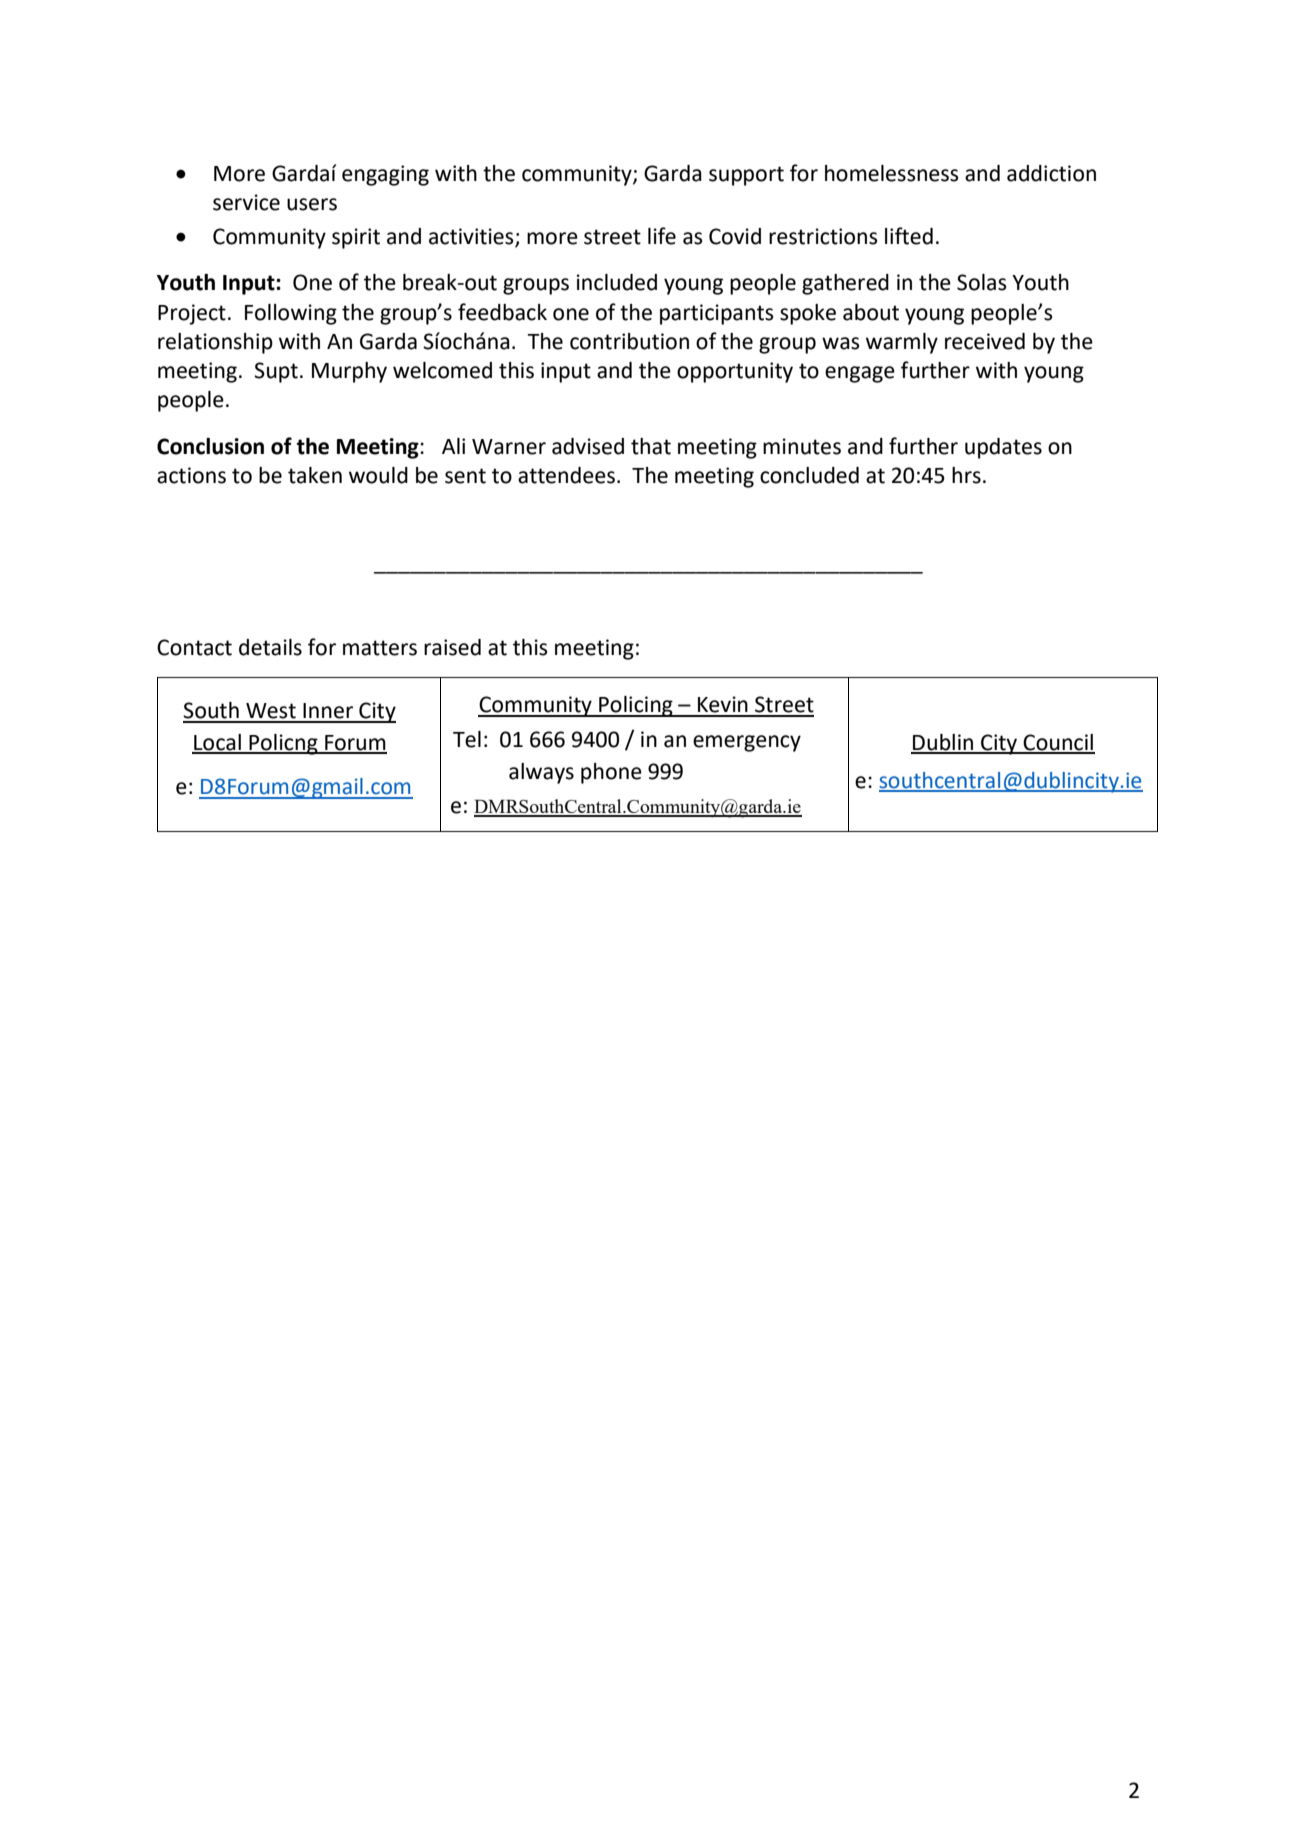 This screenshot has width=1297, height=1834. What do you see at coordinates (629, 341) in the screenshot?
I see `contribution` at bounding box center [629, 341].
